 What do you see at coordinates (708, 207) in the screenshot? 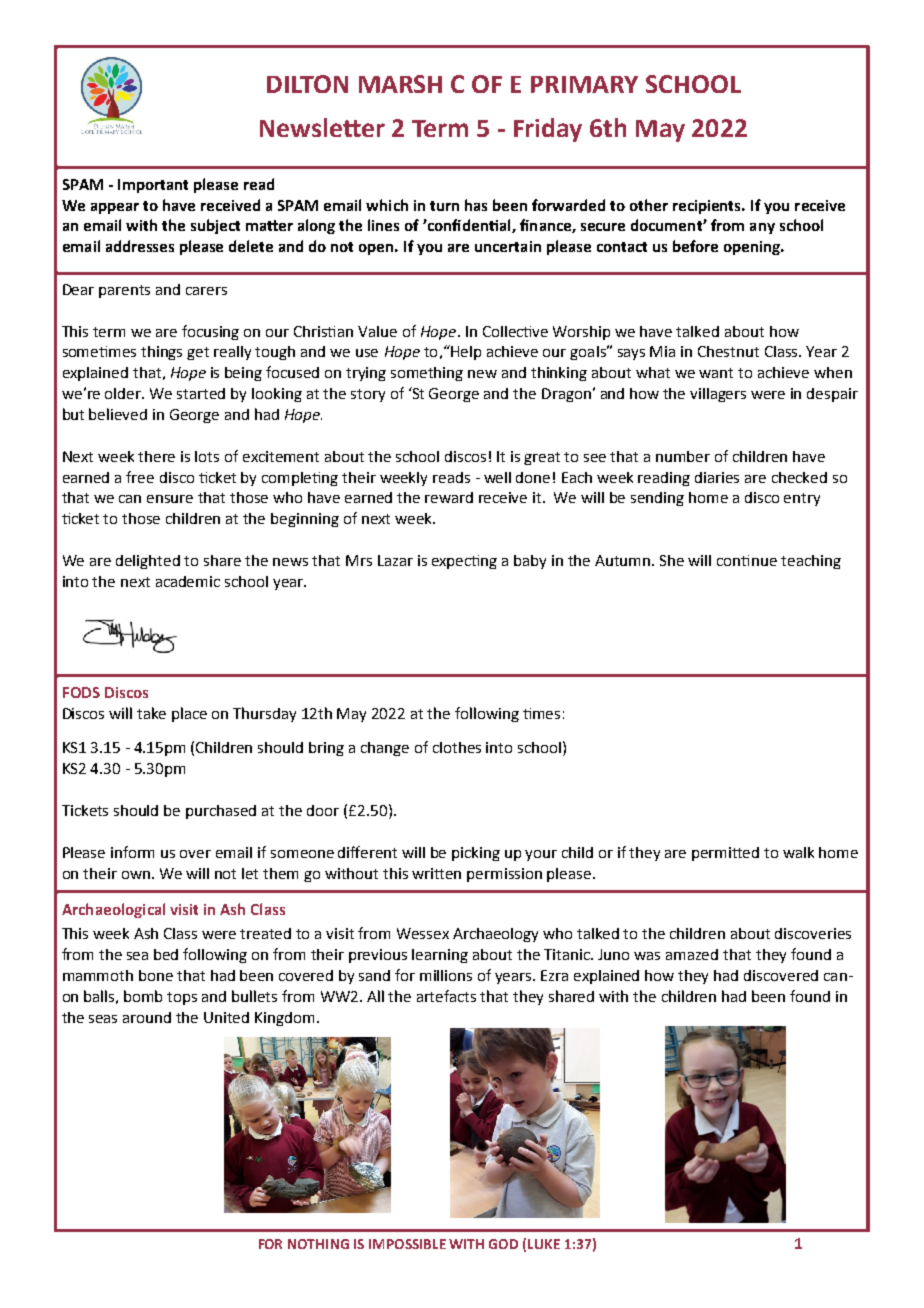
I see `recipients` at bounding box center [708, 207].
